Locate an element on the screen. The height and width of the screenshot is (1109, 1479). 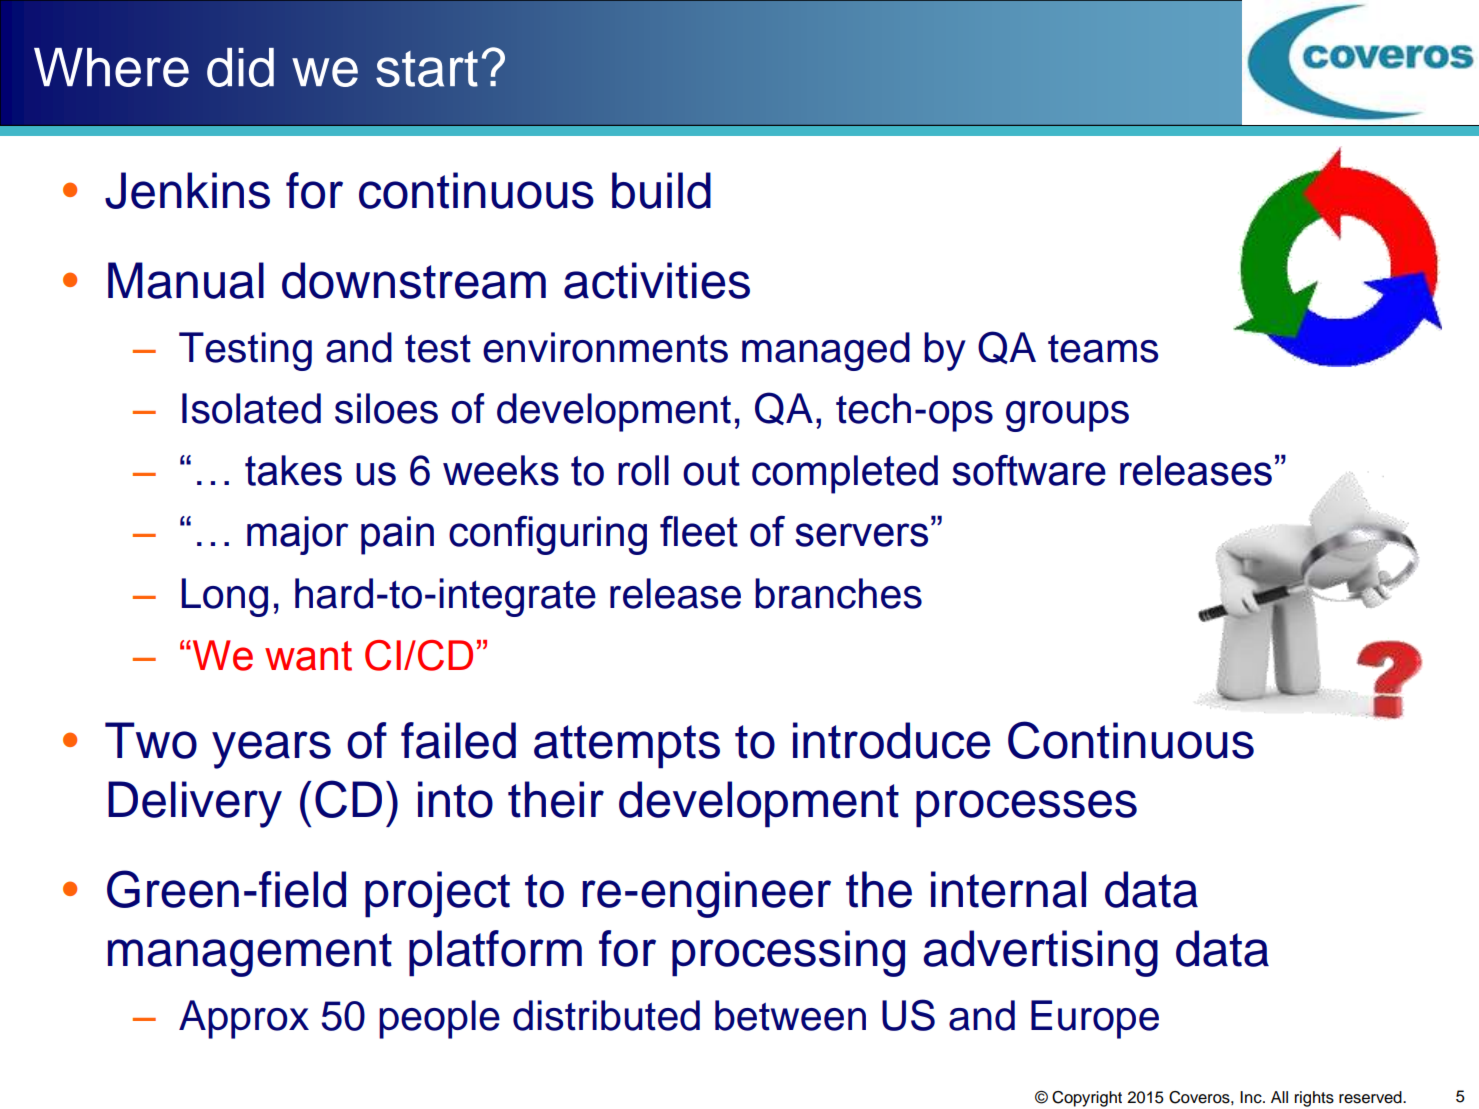
did is located at coordinates (240, 67).
